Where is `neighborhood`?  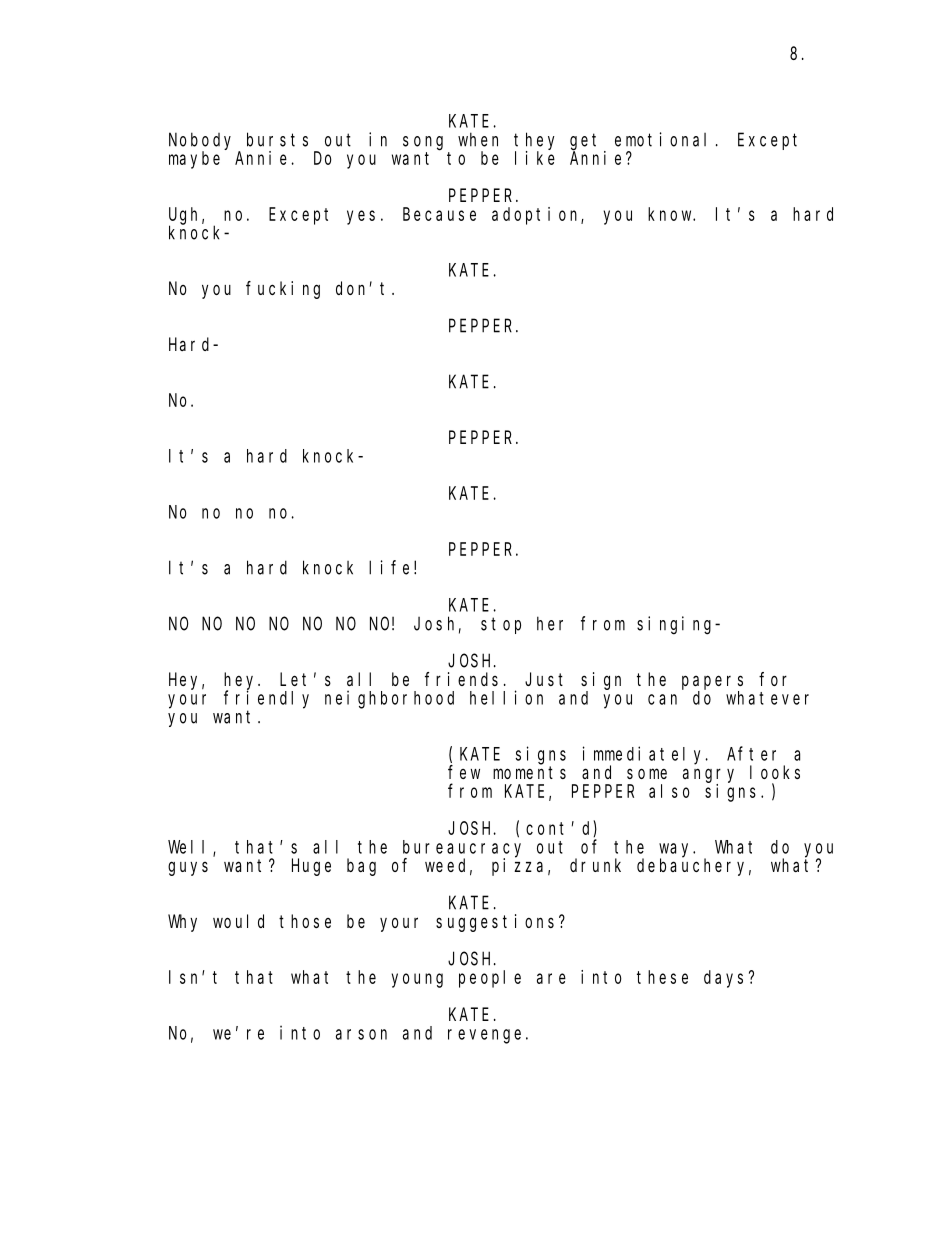 neighborhood is located at coordinates (389, 699).
